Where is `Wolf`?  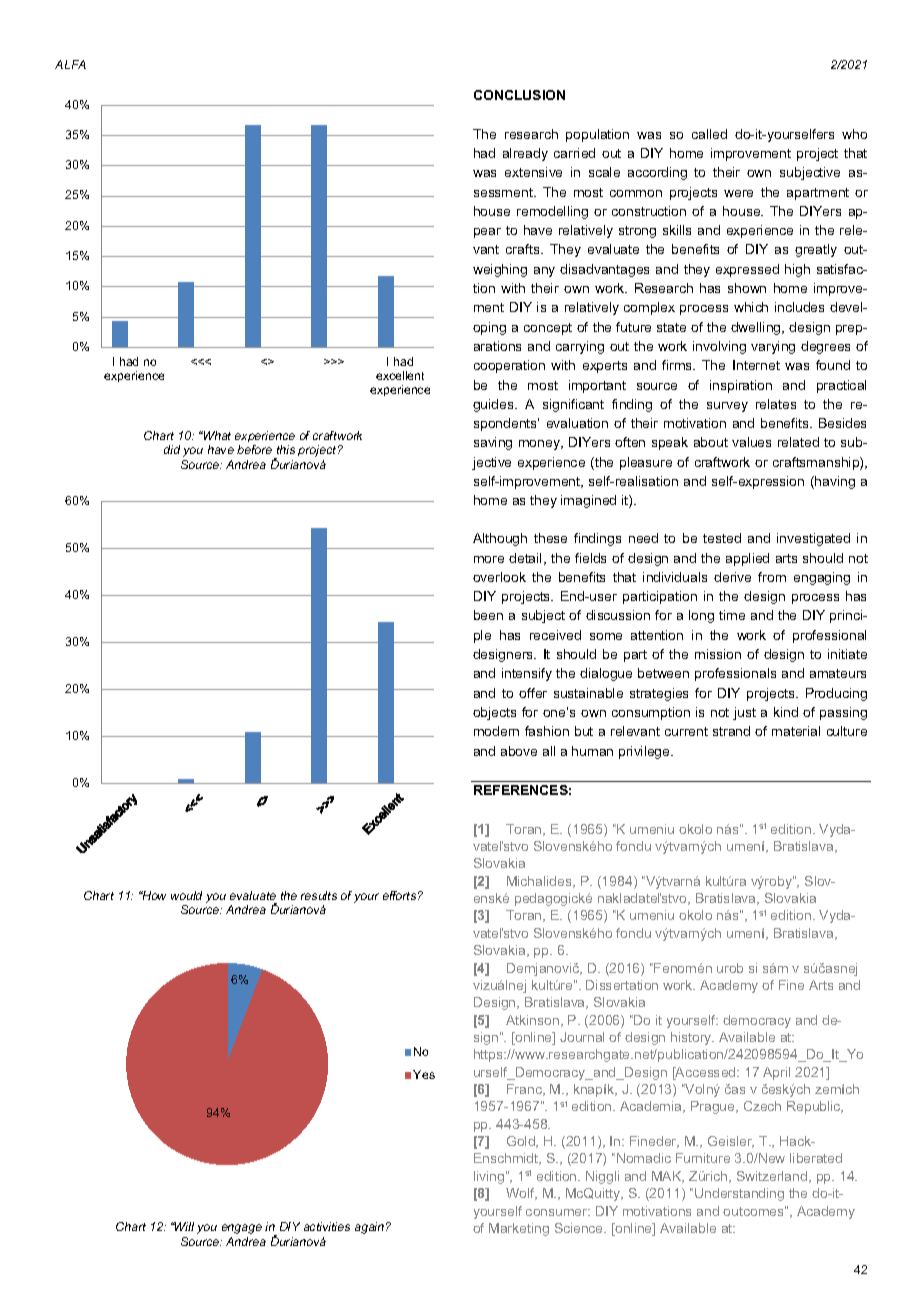
Wolf is located at coordinates (521, 1194).
